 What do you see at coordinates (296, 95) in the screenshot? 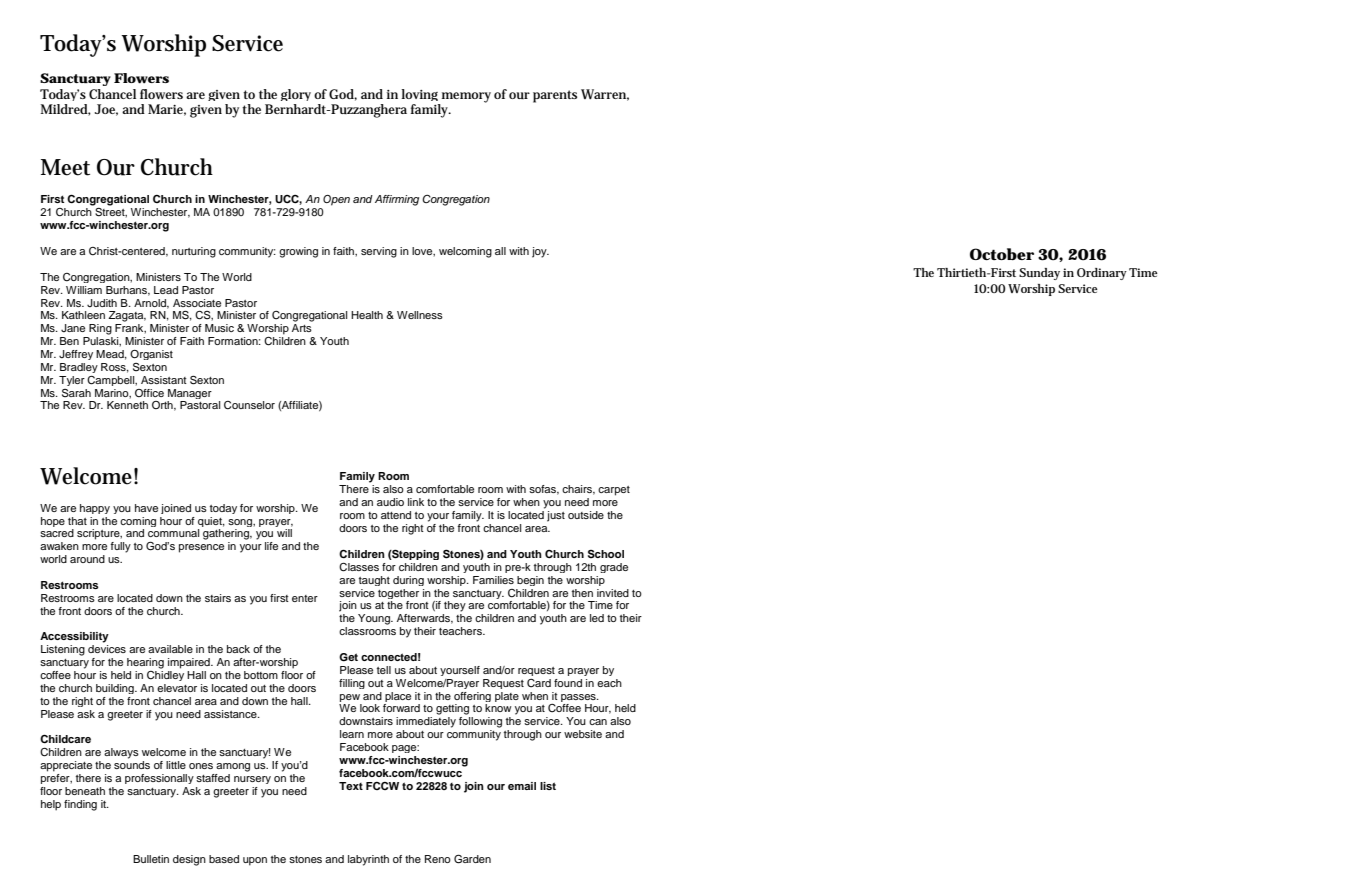
I see `glory` at bounding box center [296, 95].
